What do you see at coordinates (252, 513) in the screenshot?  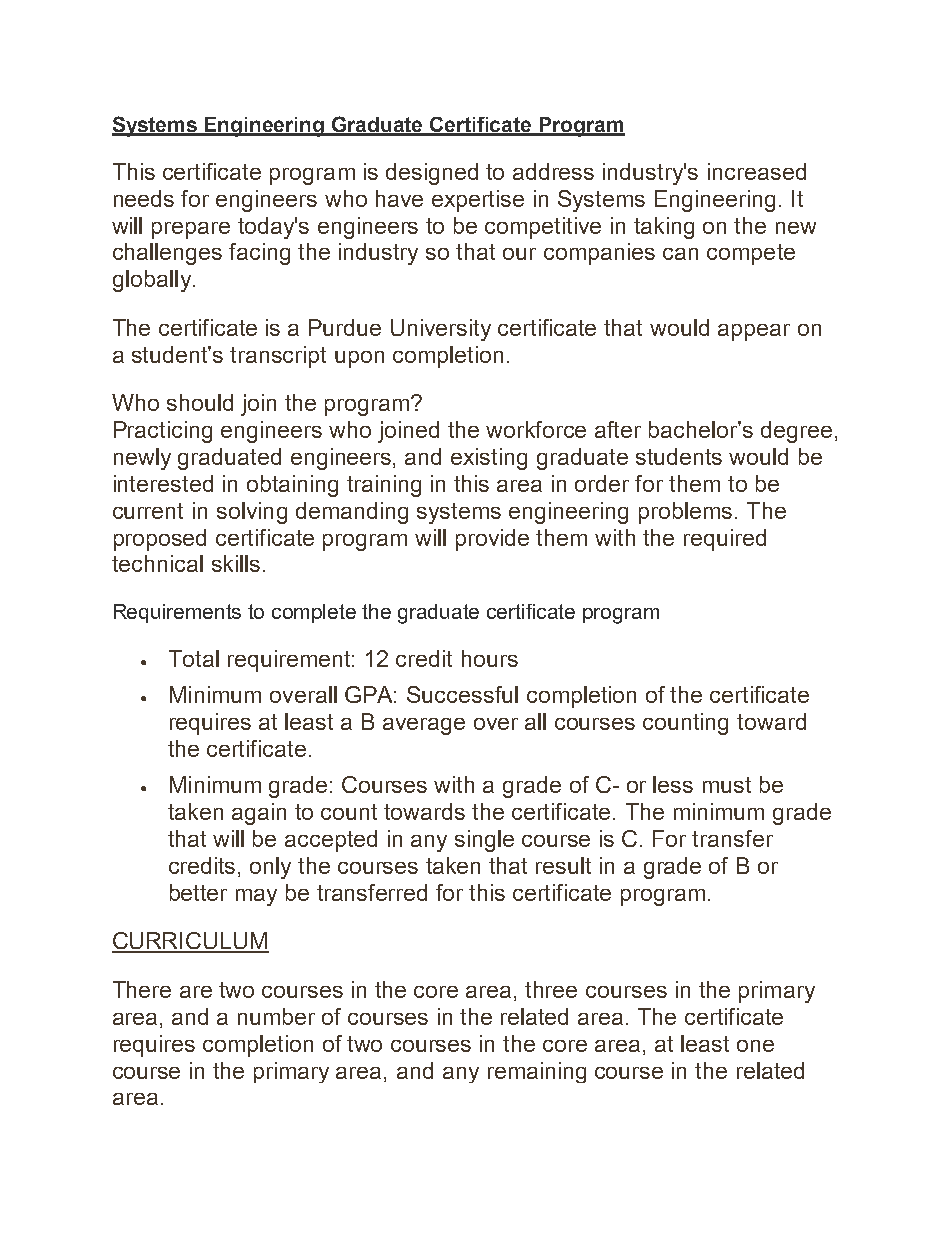 I see `solving` at bounding box center [252, 513].
